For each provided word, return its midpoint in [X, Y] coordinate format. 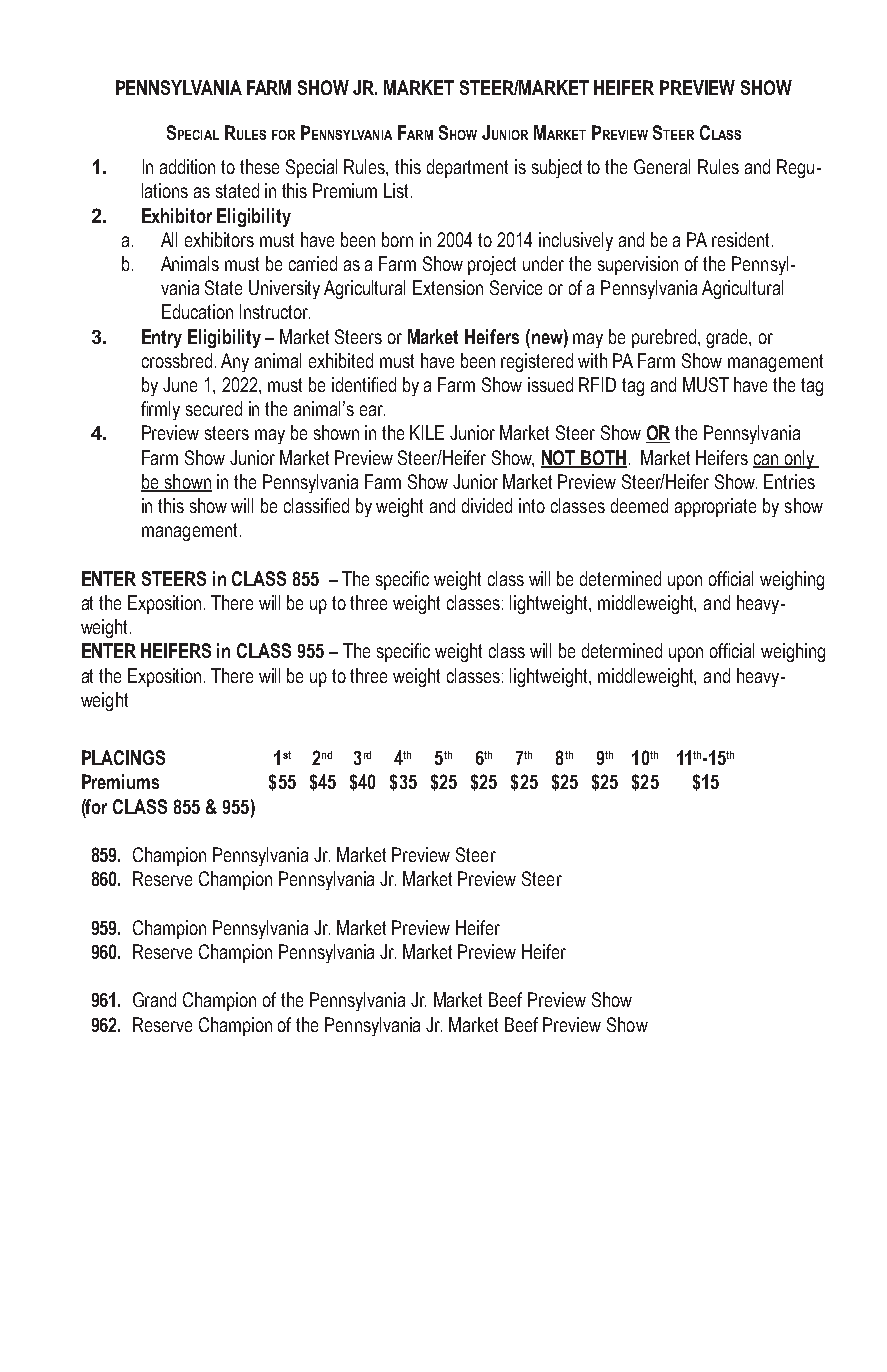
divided [487, 505]
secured [214, 408]
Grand [154, 999]
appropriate [715, 507]
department [467, 168]
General [662, 166]
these [259, 166]
